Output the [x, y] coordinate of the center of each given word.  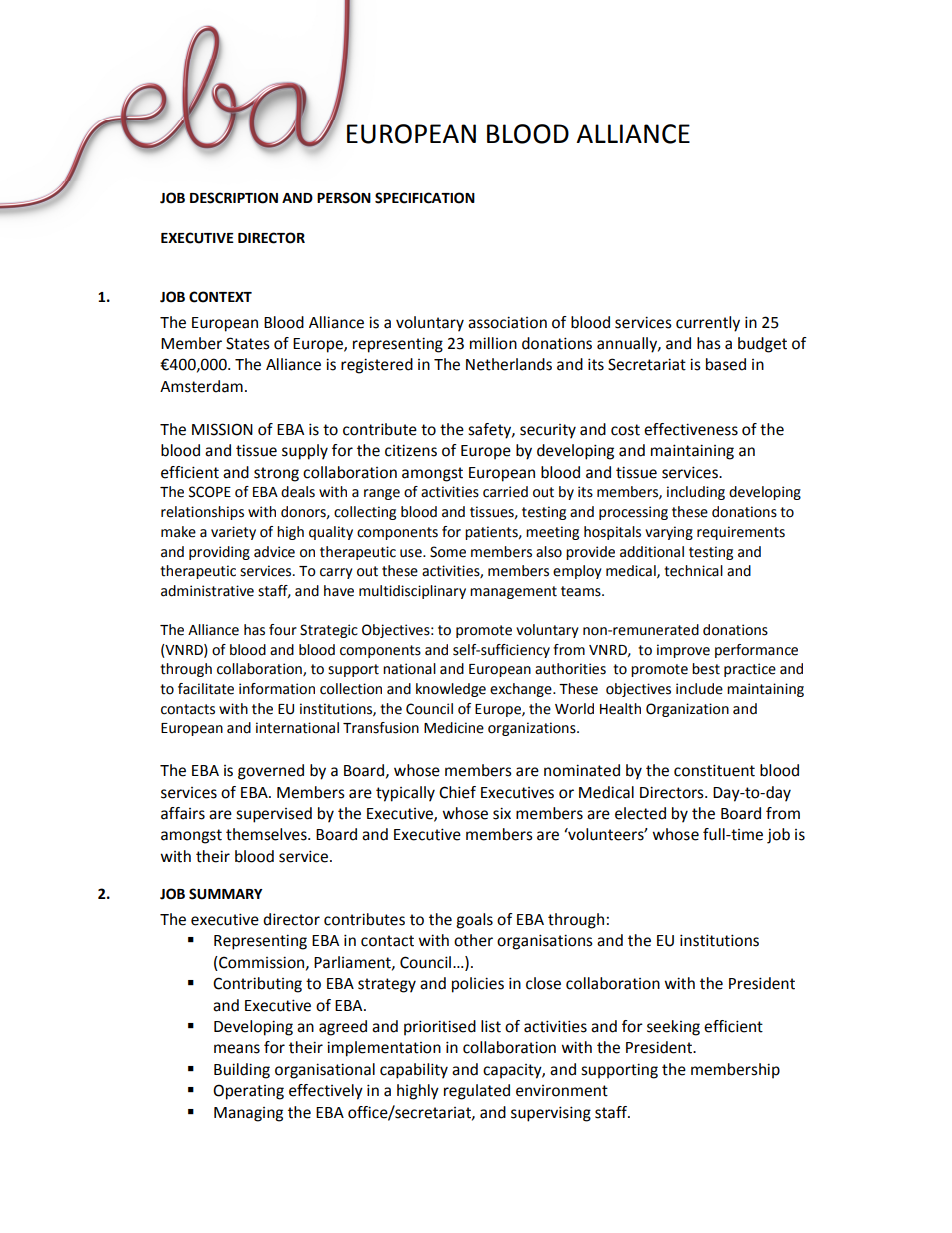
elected [640, 813]
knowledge [451, 690]
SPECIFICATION [425, 198]
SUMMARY [226, 894]
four [283, 630]
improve [683, 651]
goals [474, 921]
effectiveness [691, 429]
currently [708, 324]
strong [276, 474]
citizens [411, 450]
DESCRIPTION [234, 198]
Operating [248, 1092]
